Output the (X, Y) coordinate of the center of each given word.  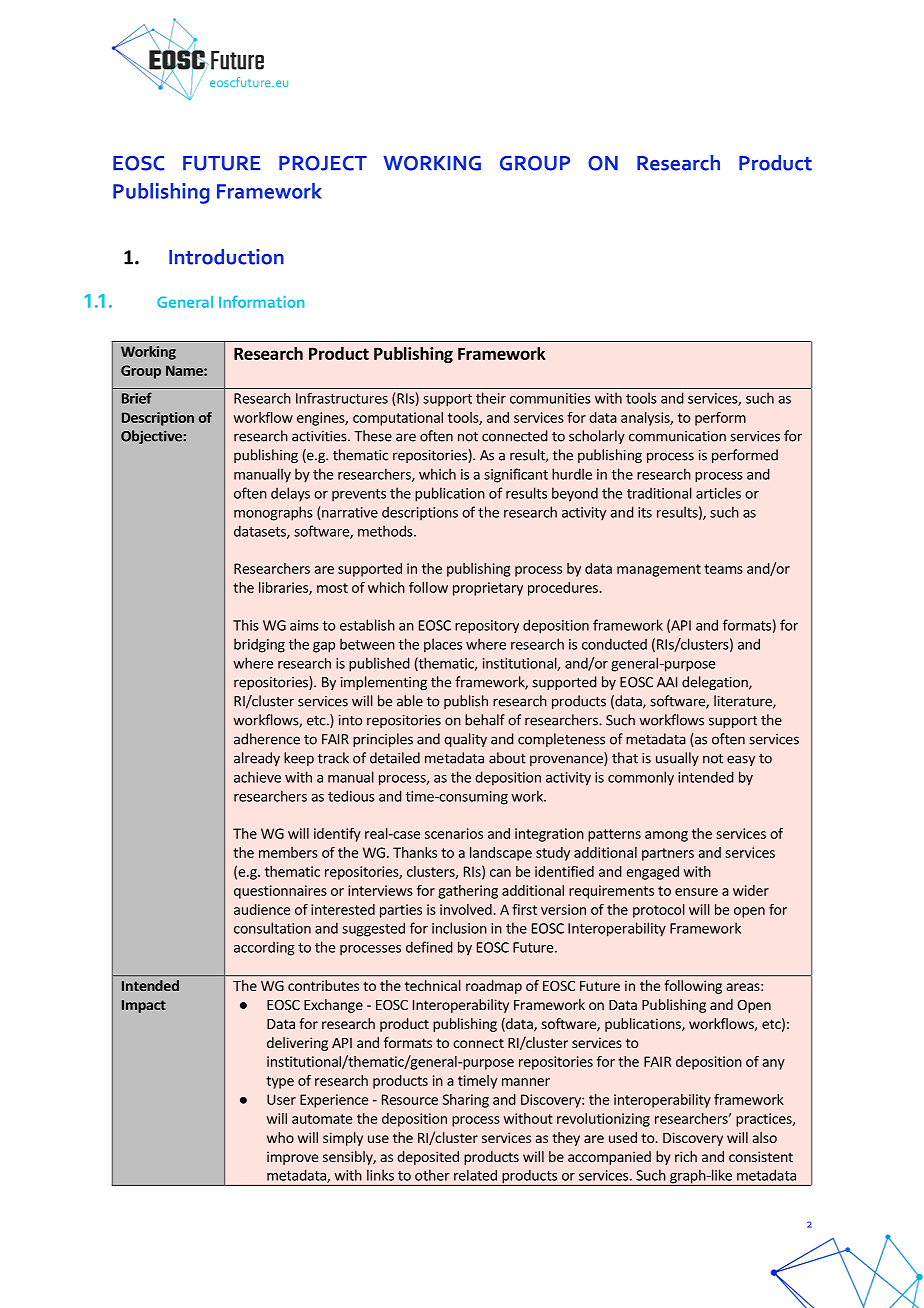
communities (550, 398)
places (443, 645)
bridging (259, 645)
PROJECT (323, 163)
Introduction (226, 257)
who (280, 1137)
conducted (614, 644)
